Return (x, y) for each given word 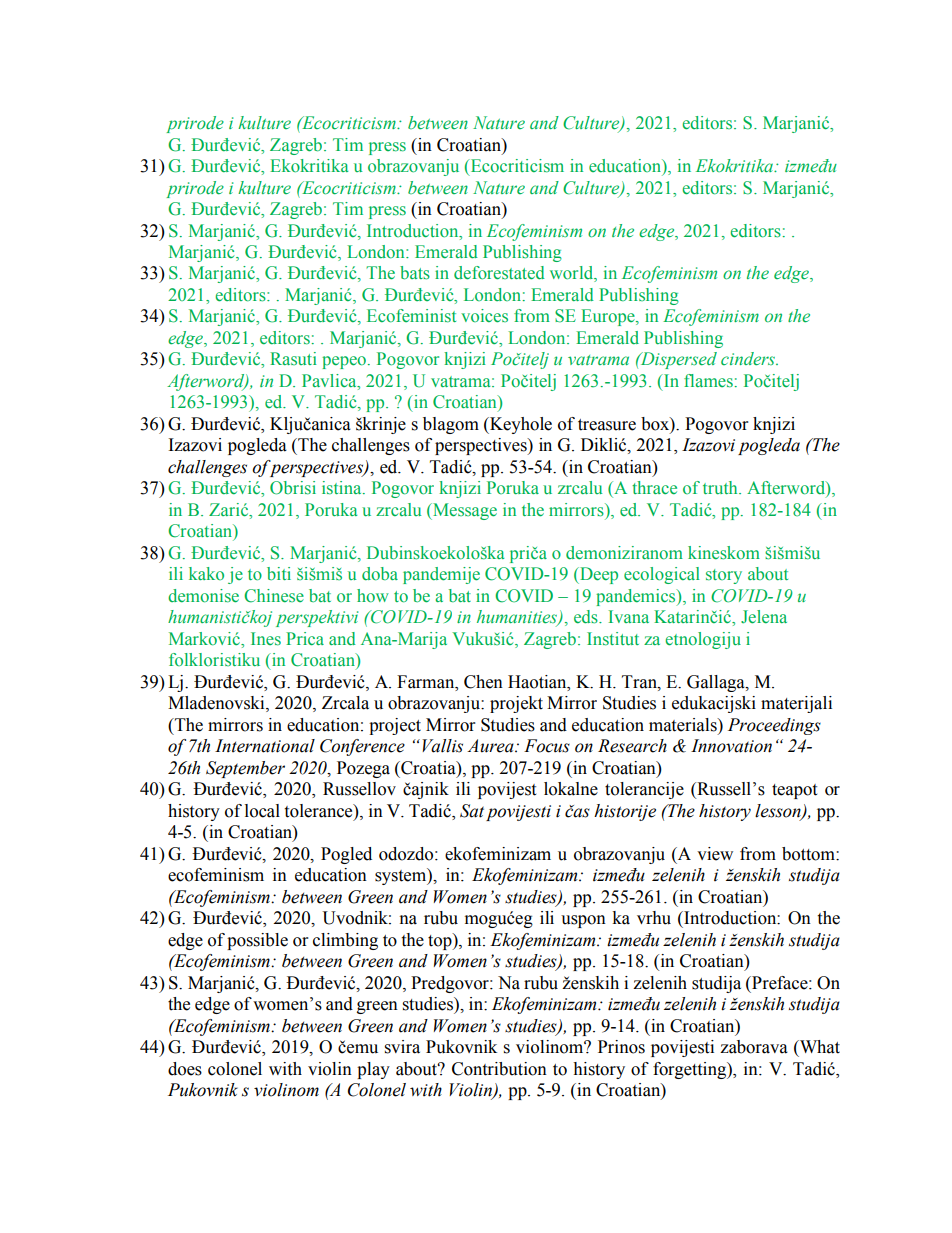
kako (206, 573)
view (715, 854)
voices (484, 316)
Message (464, 511)
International (265, 746)
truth (721, 487)
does (185, 1069)
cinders (749, 358)
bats (415, 273)
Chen (483, 682)
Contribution (499, 1069)
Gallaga (717, 683)
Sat (472, 811)
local (262, 811)
